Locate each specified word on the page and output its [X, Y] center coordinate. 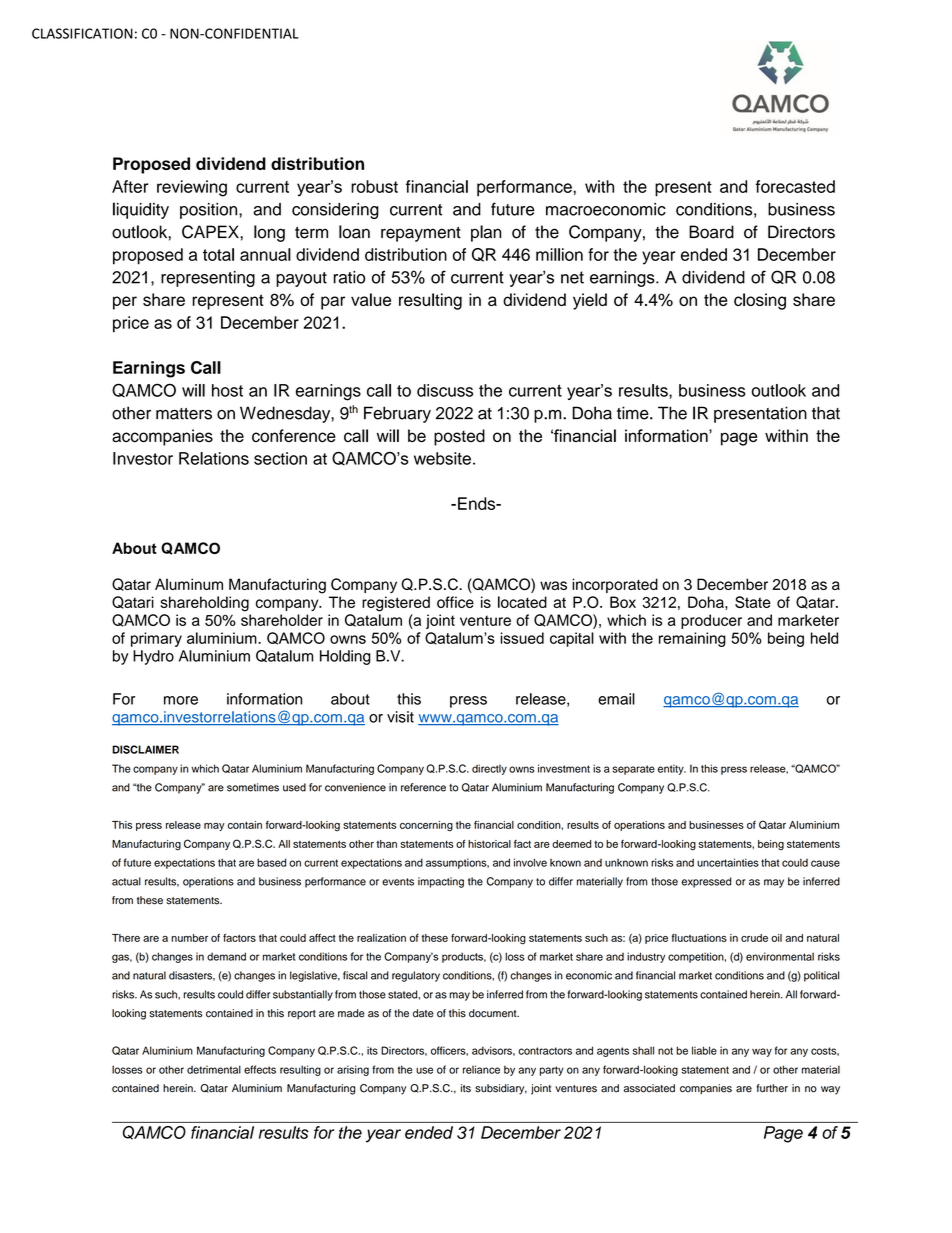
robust [374, 186]
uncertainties [728, 862]
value [371, 299]
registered [396, 604]
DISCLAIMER [145, 749]
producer [711, 621]
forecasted [795, 186]
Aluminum [189, 584]
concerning [426, 826]
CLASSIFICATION [82, 33]
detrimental [214, 1069]
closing [760, 301]
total [218, 254]
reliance [481, 1069]
